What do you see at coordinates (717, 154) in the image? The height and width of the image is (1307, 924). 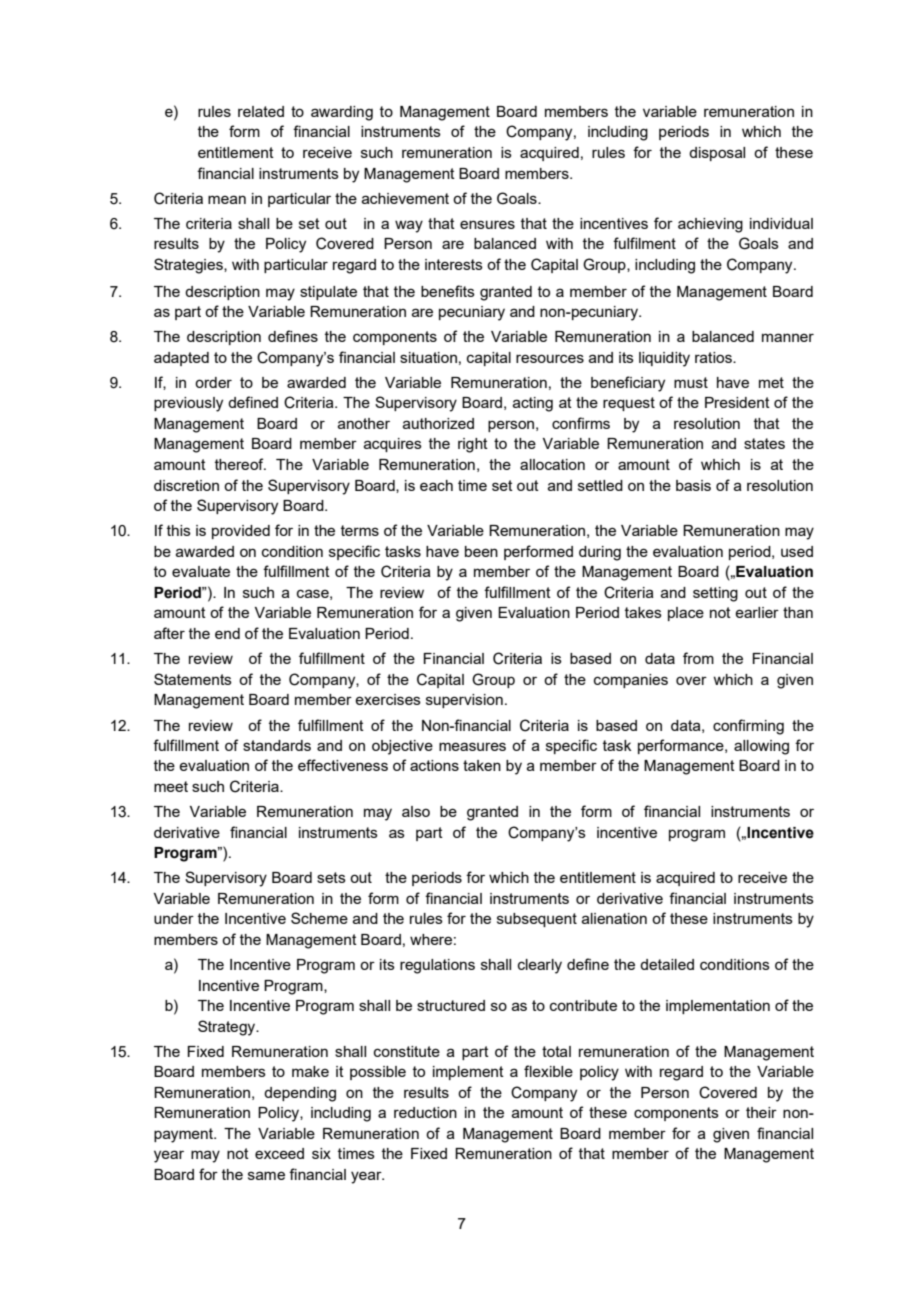 I see `disposal` at bounding box center [717, 154].
